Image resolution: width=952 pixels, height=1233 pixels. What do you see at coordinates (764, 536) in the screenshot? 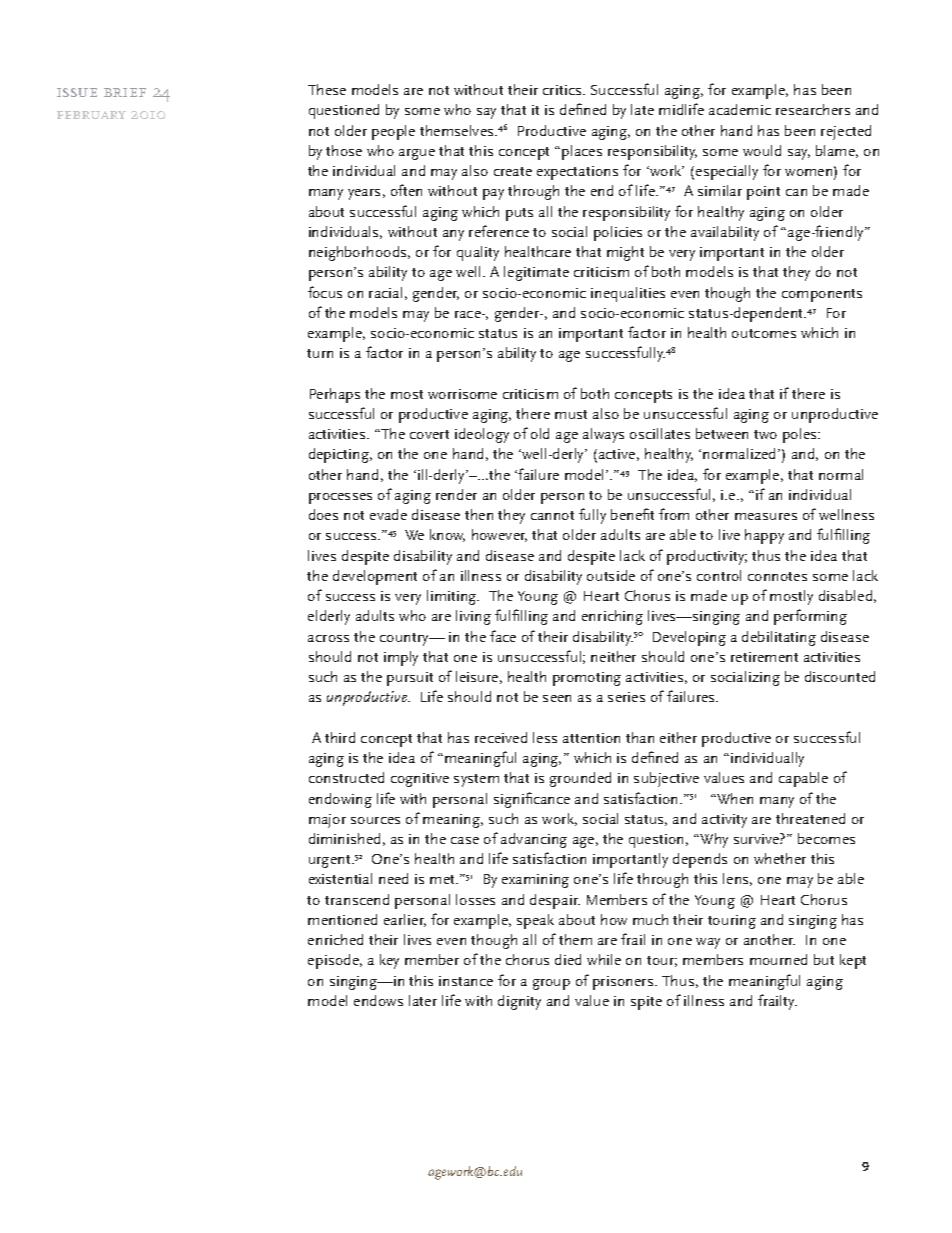
I see `happy` at bounding box center [764, 536].
